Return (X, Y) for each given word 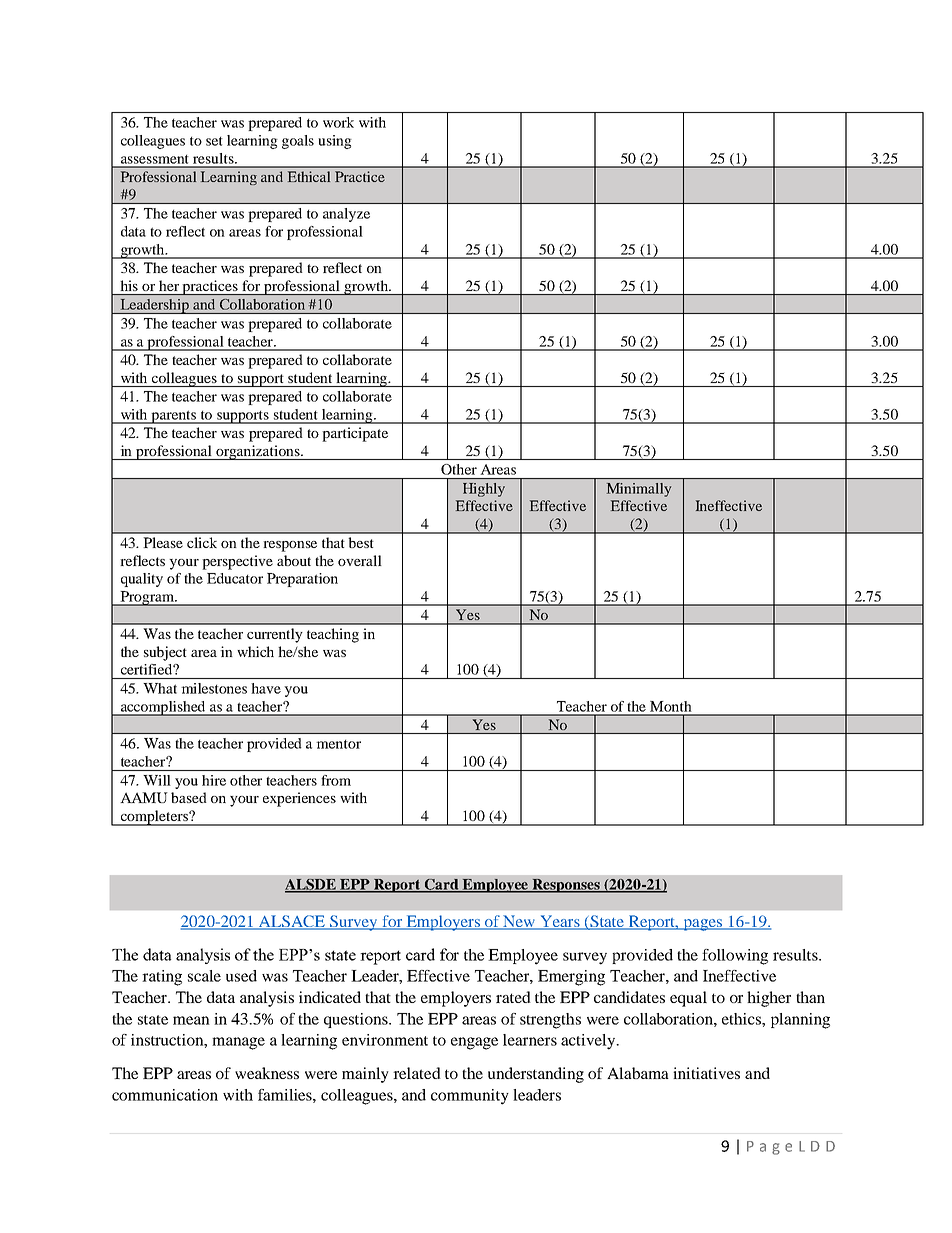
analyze (346, 215)
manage (238, 1043)
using (335, 142)
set (214, 141)
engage (474, 1043)
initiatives (706, 1073)
